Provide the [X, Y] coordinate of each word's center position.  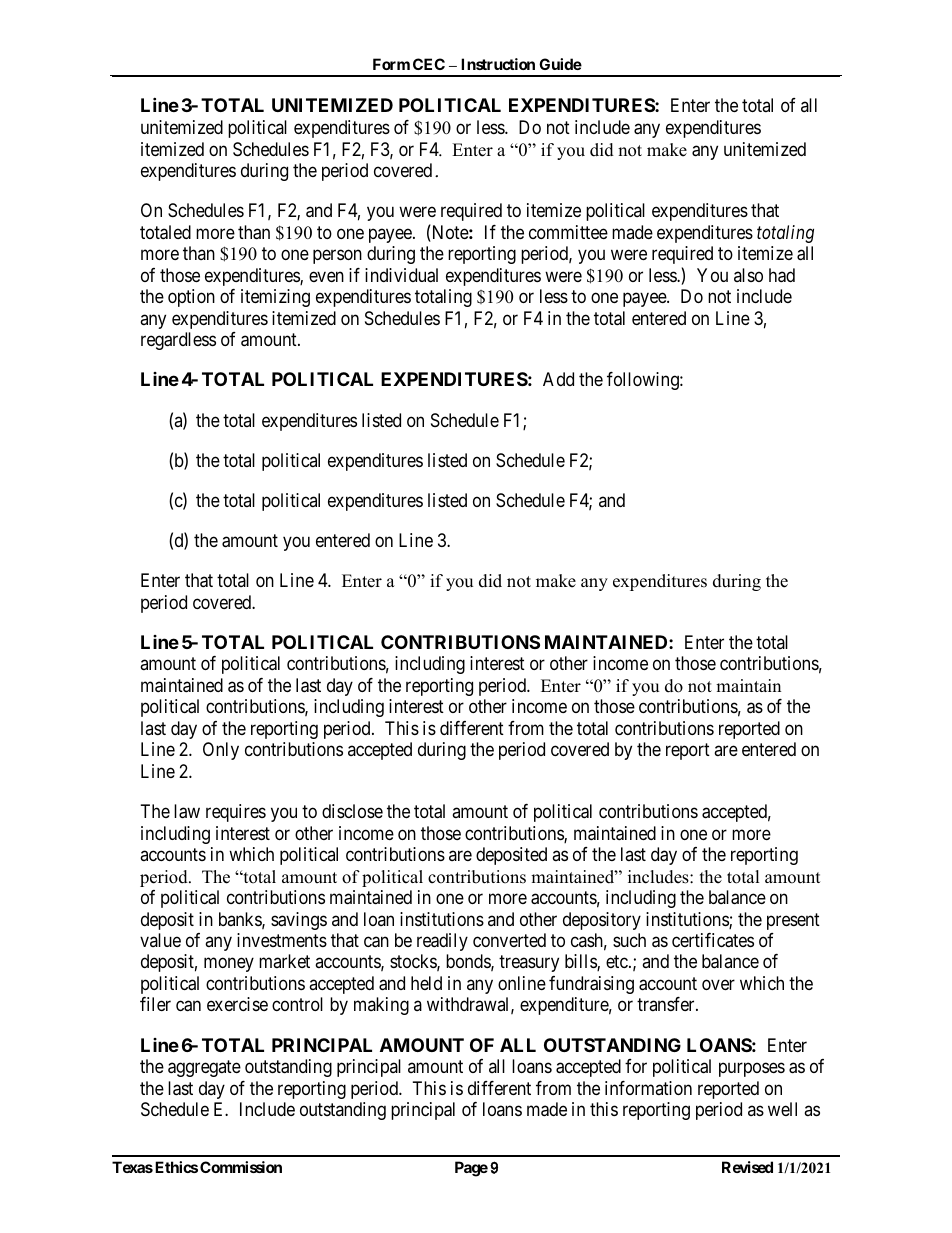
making [381, 1006]
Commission [241, 1167]
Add [558, 379]
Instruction [498, 64]
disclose [352, 811]
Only [221, 751]
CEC [429, 64]
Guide [560, 64]
